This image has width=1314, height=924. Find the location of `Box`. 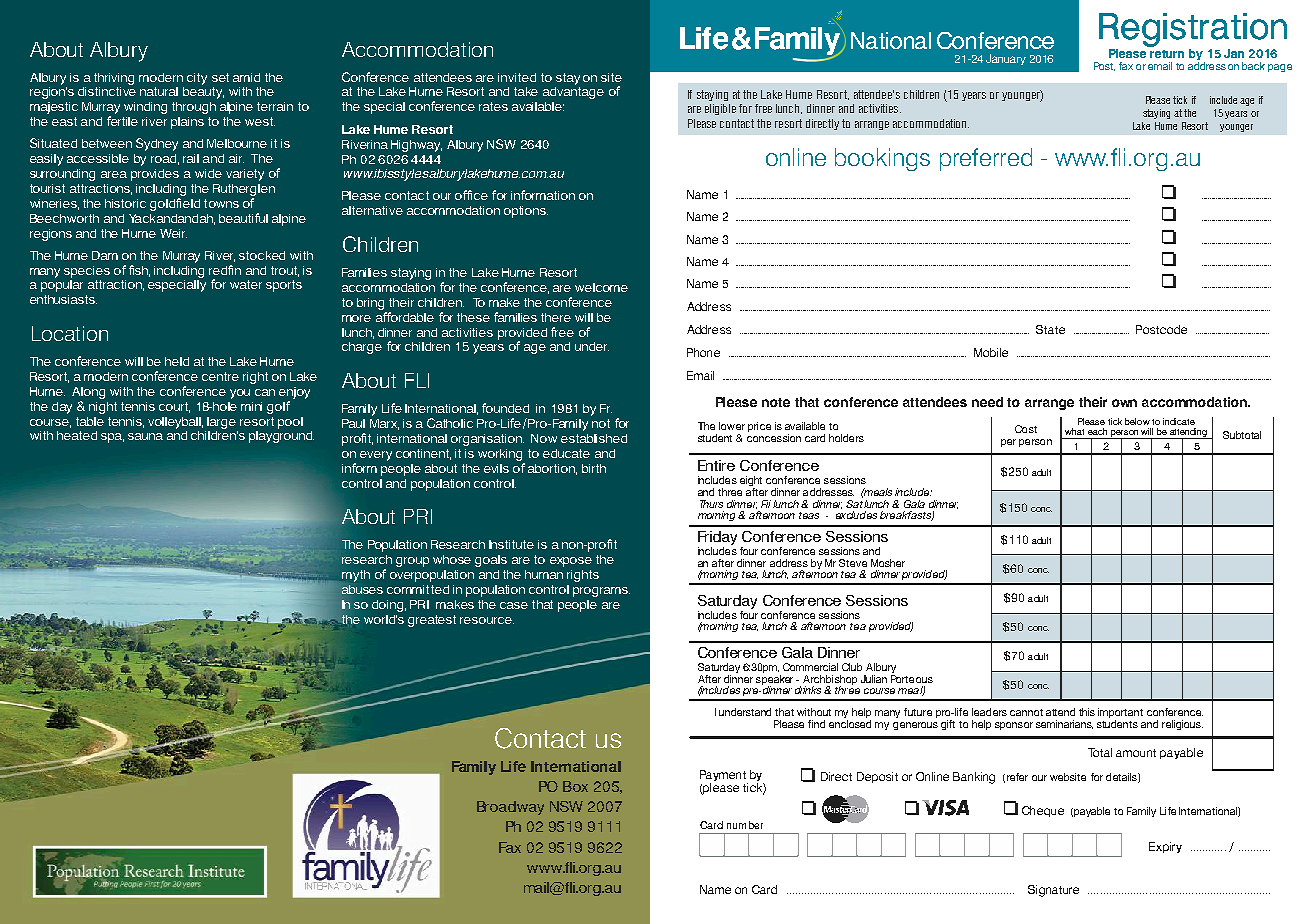

Box is located at coordinates (575, 786).
